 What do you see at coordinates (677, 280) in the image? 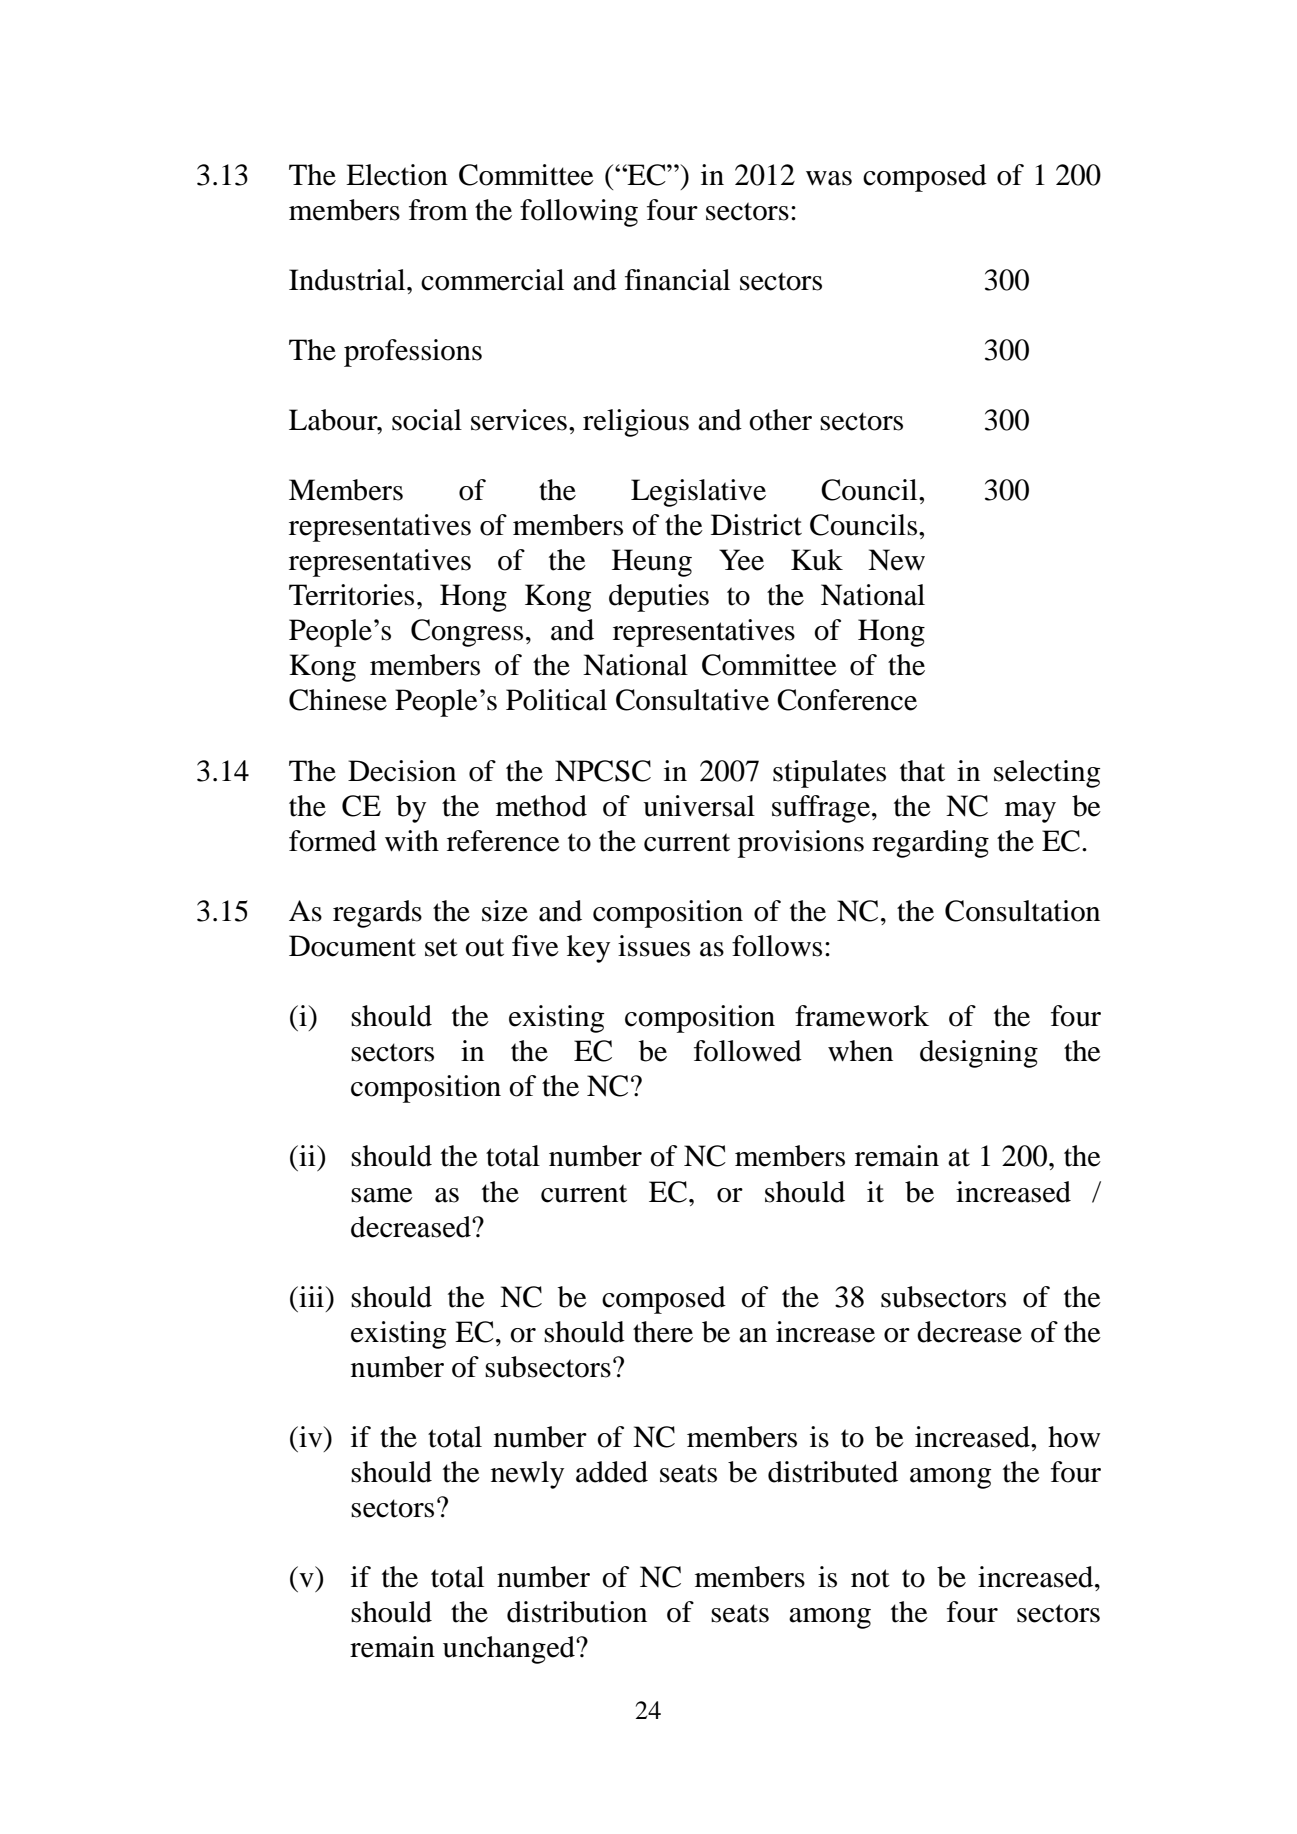
I see `financial` at bounding box center [677, 280].
